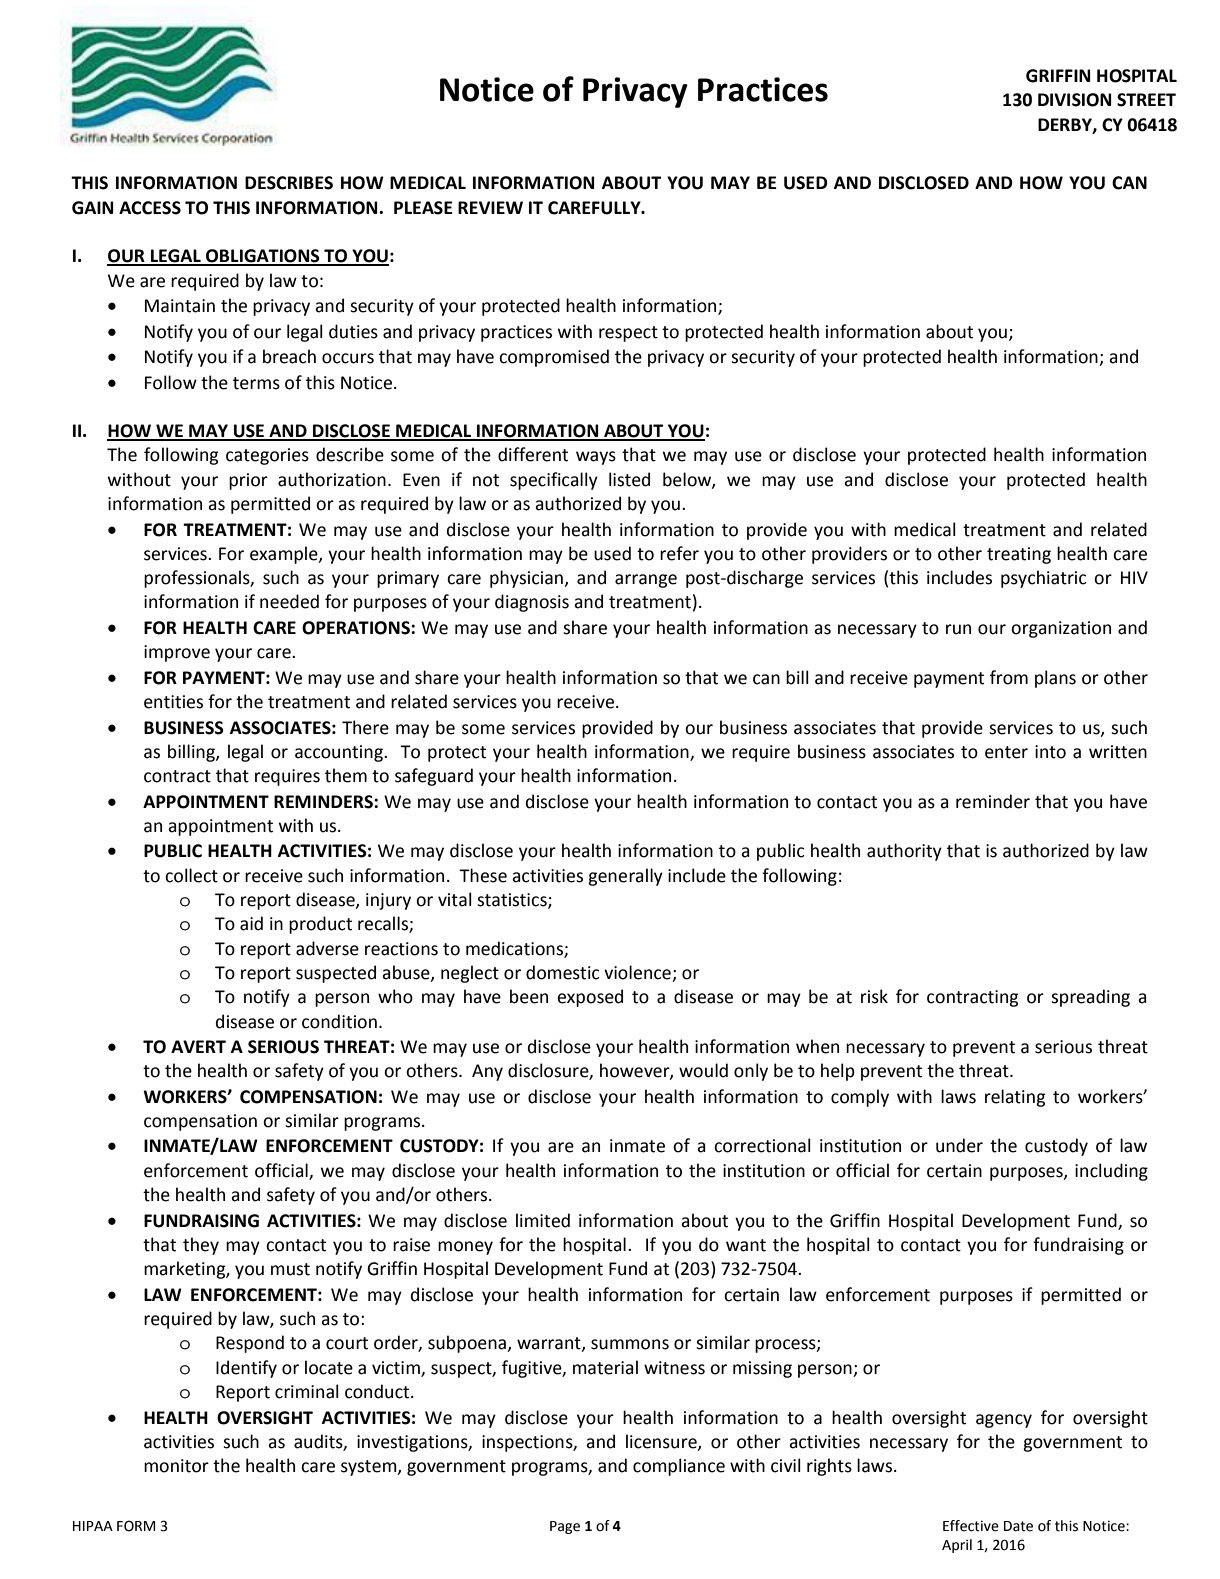 The image size is (1220, 1579). Describe the element at coordinates (1090, 998) in the screenshot. I see `spreading` at that location.
